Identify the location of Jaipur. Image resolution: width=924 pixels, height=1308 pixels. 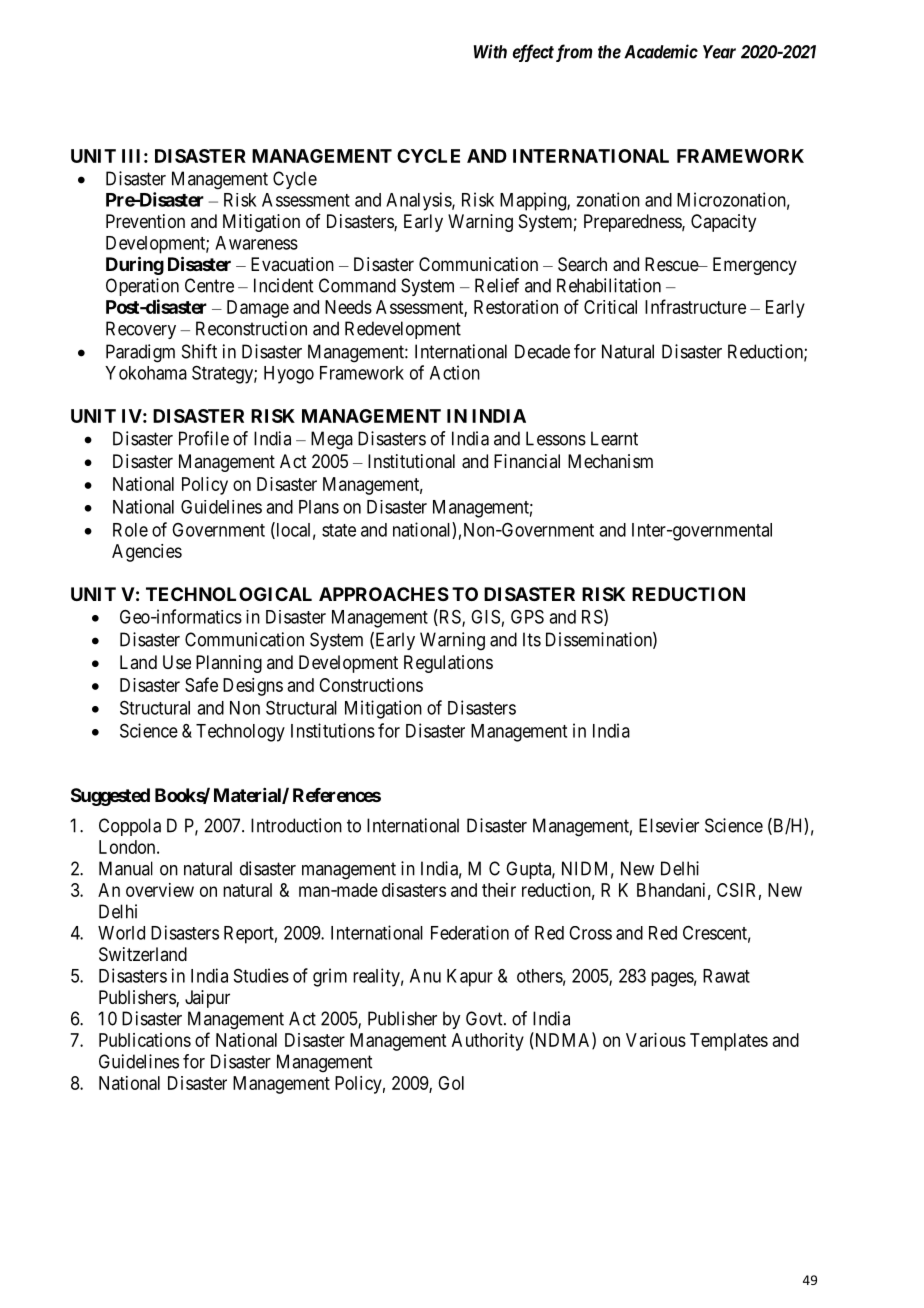
(207, 999).
